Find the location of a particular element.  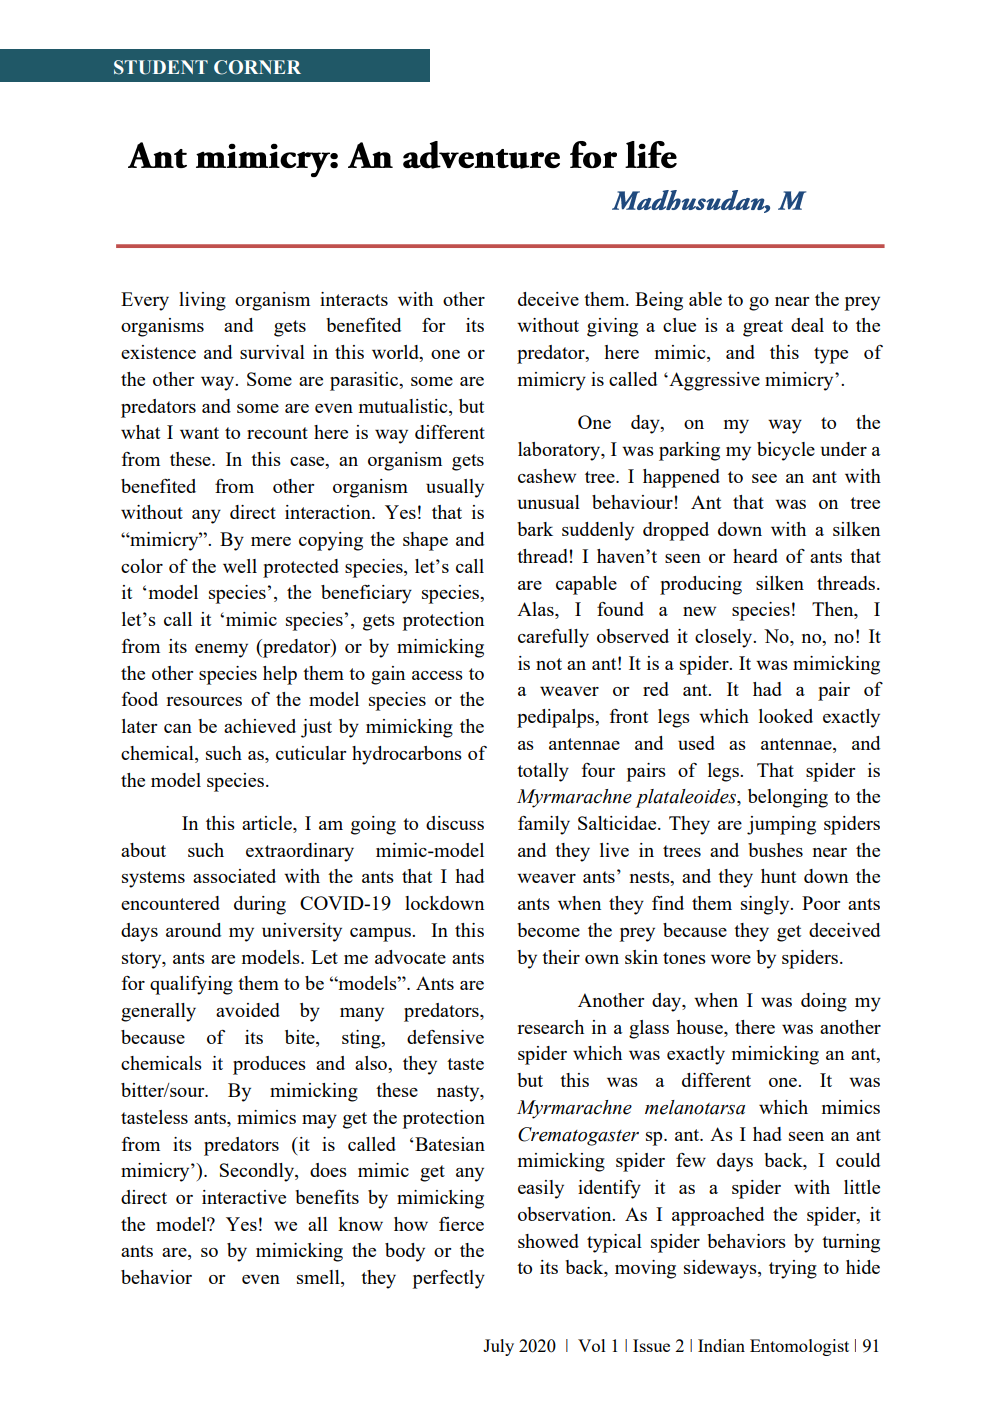

laboratory is located at coordinates (560, 451).
